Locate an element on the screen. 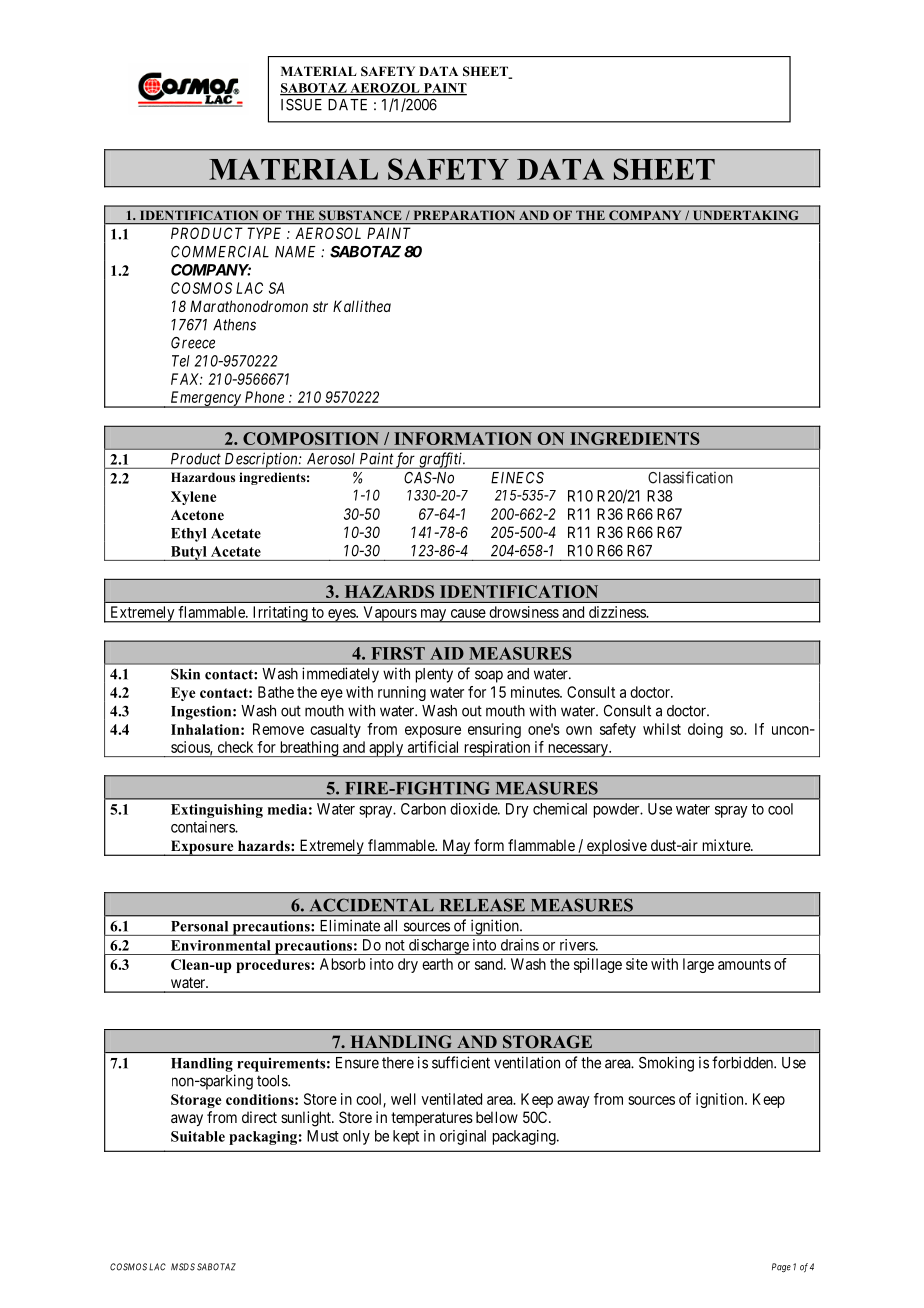 Image resolution: width=924 pixels, height=1308 pixels. explosive is located at coordinates (616, 847).
